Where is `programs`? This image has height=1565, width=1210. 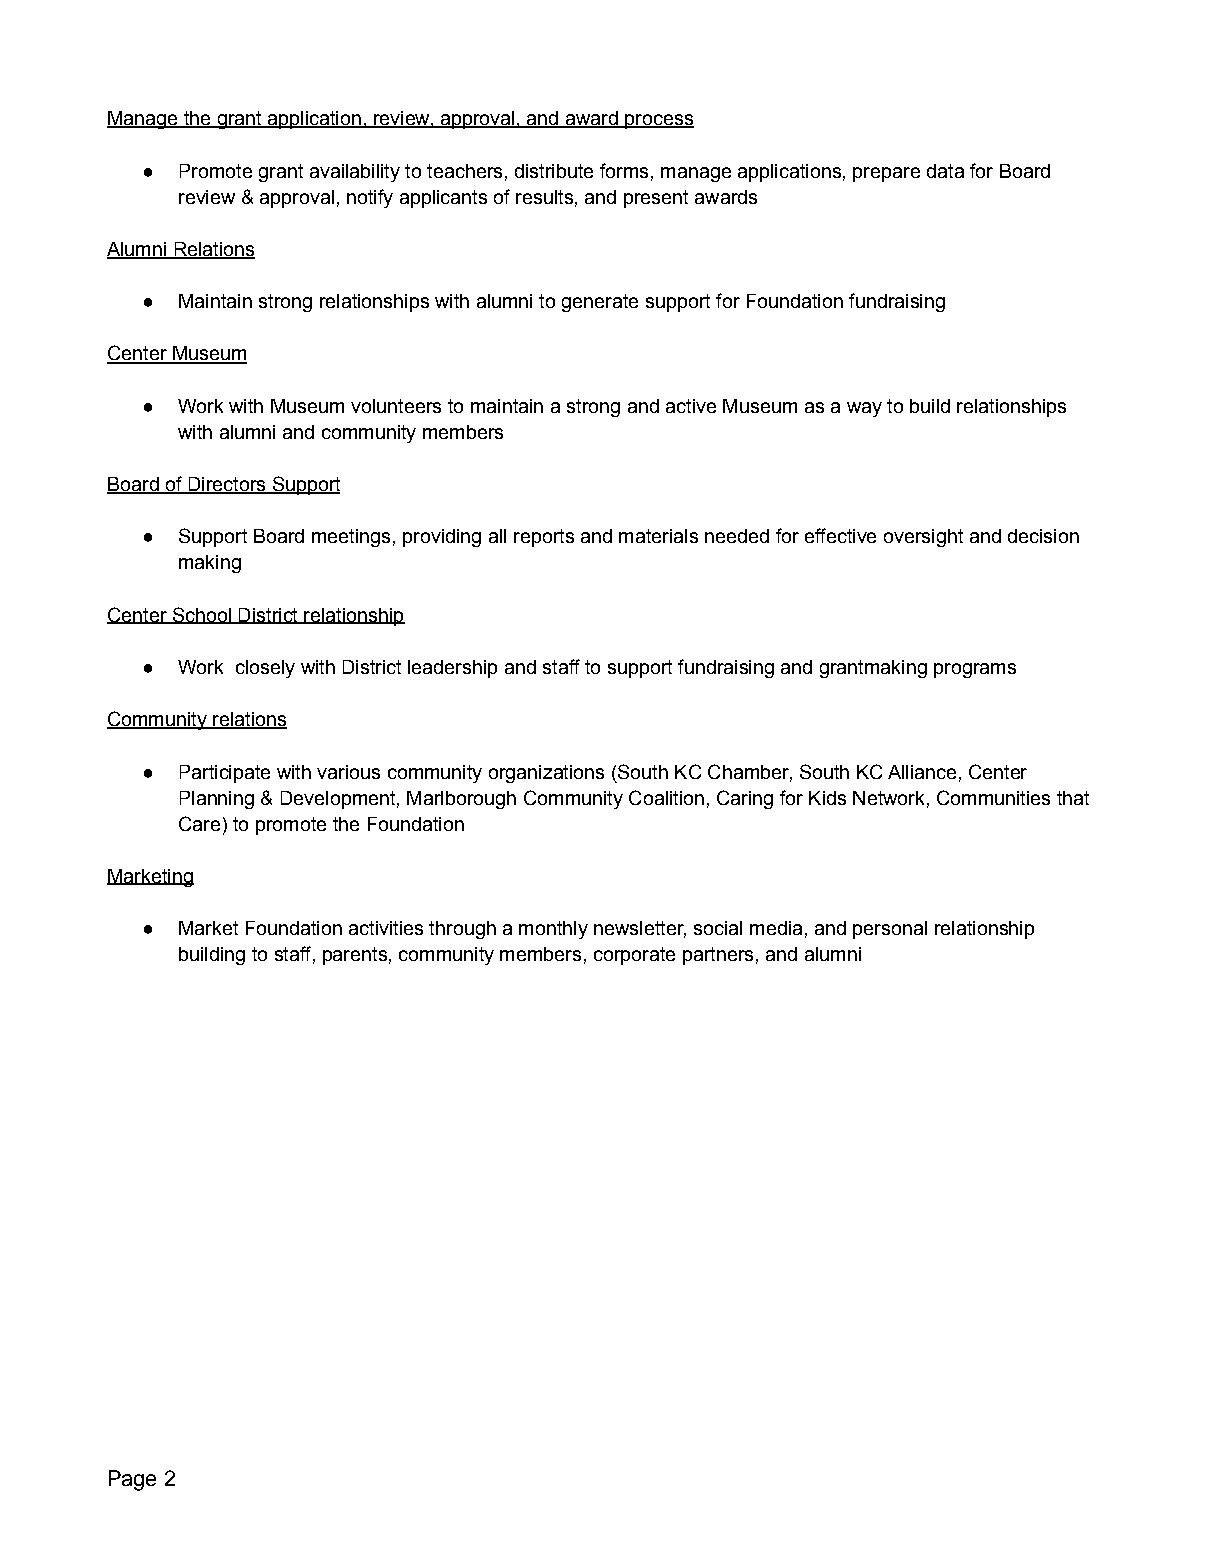
programs is located at coordinates (975, 670).
